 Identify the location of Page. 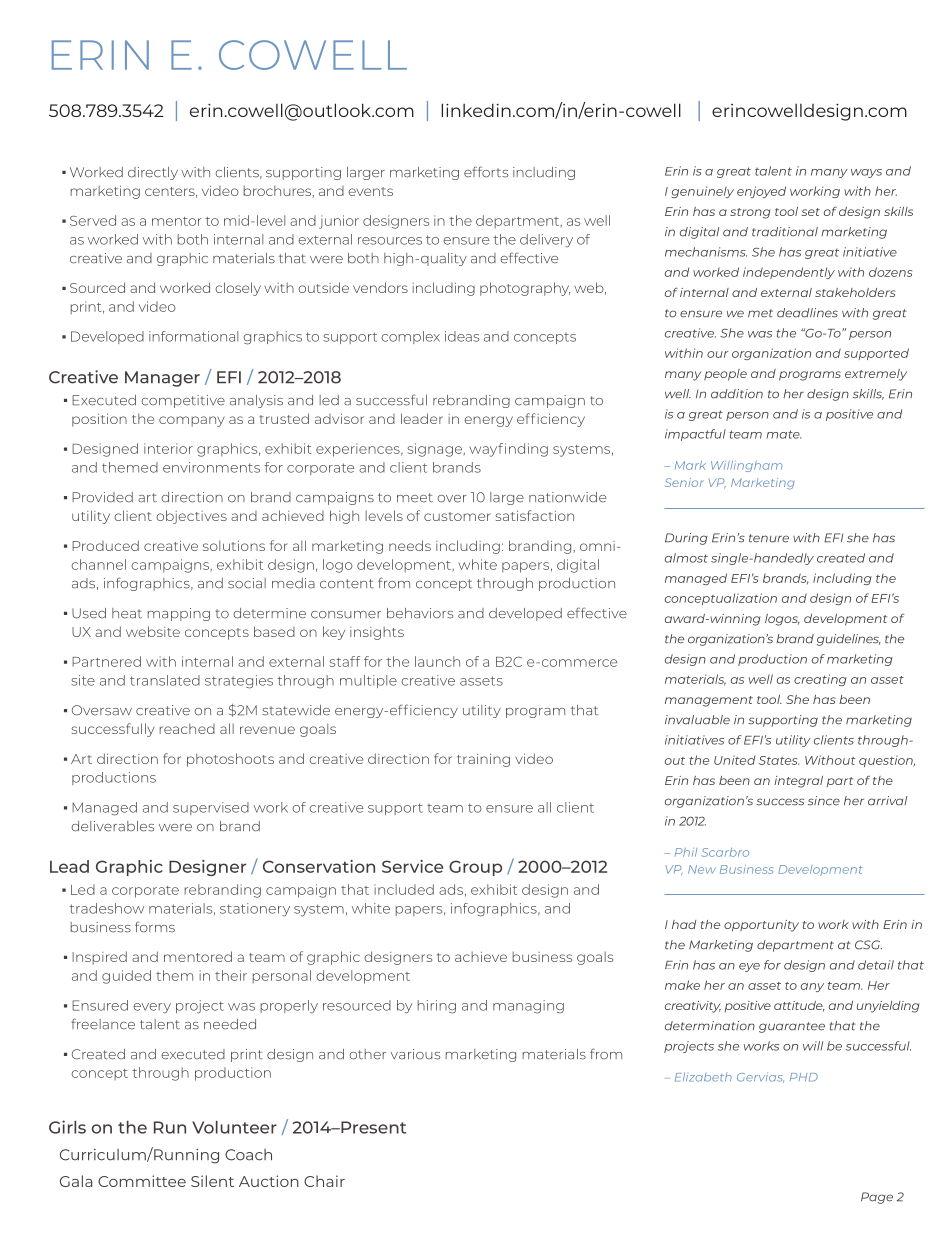
(877, 1198).
